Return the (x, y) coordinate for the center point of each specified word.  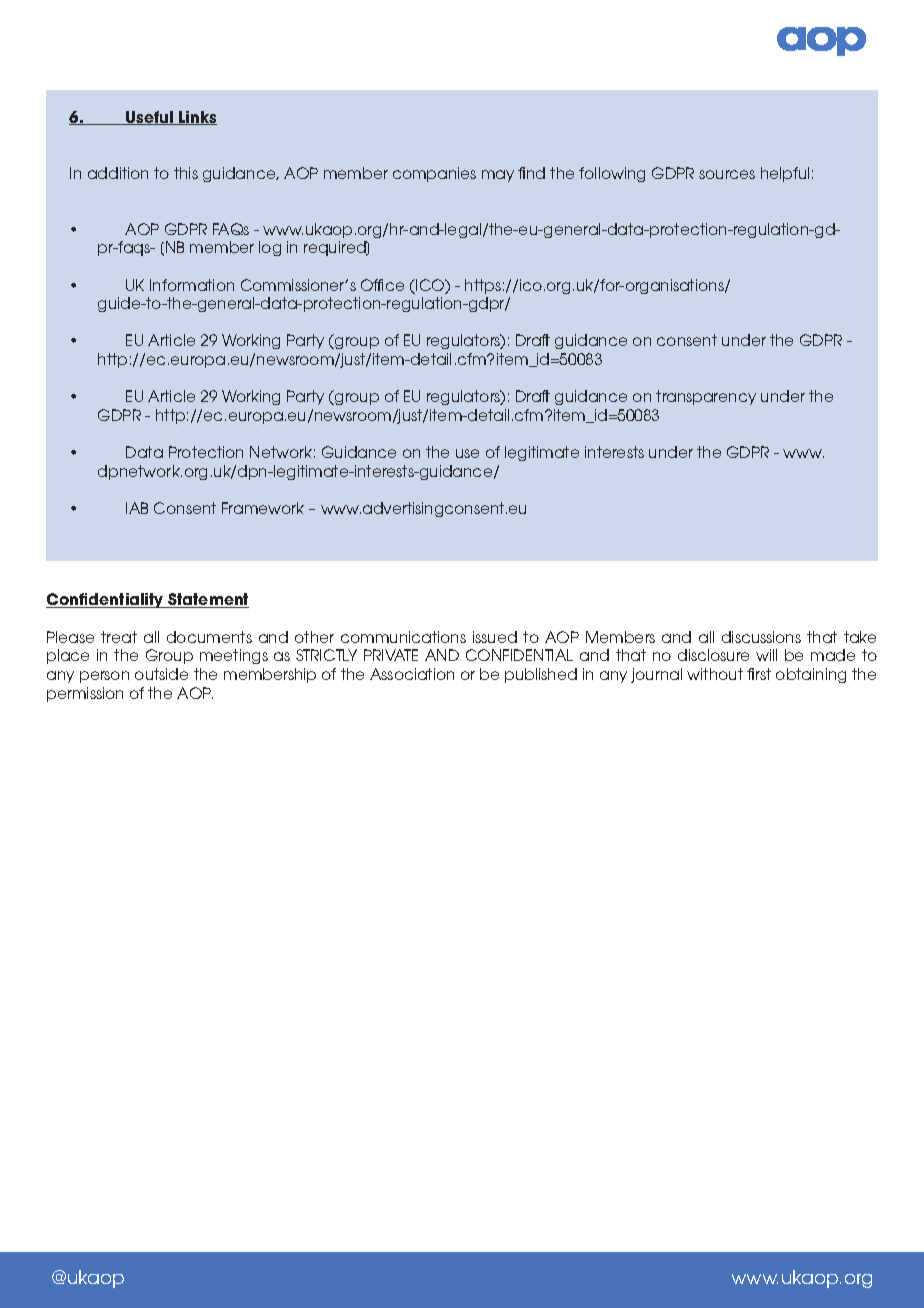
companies (434, 174)
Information (192, 285)
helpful (785, 174)
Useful (149, 118)
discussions (761, 637)
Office (382, 285)
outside (161, 674)
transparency (706, 397)
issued (495, 637)
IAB (137, 508)
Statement (208, 600)
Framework (263, 508)
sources (727, 174)
